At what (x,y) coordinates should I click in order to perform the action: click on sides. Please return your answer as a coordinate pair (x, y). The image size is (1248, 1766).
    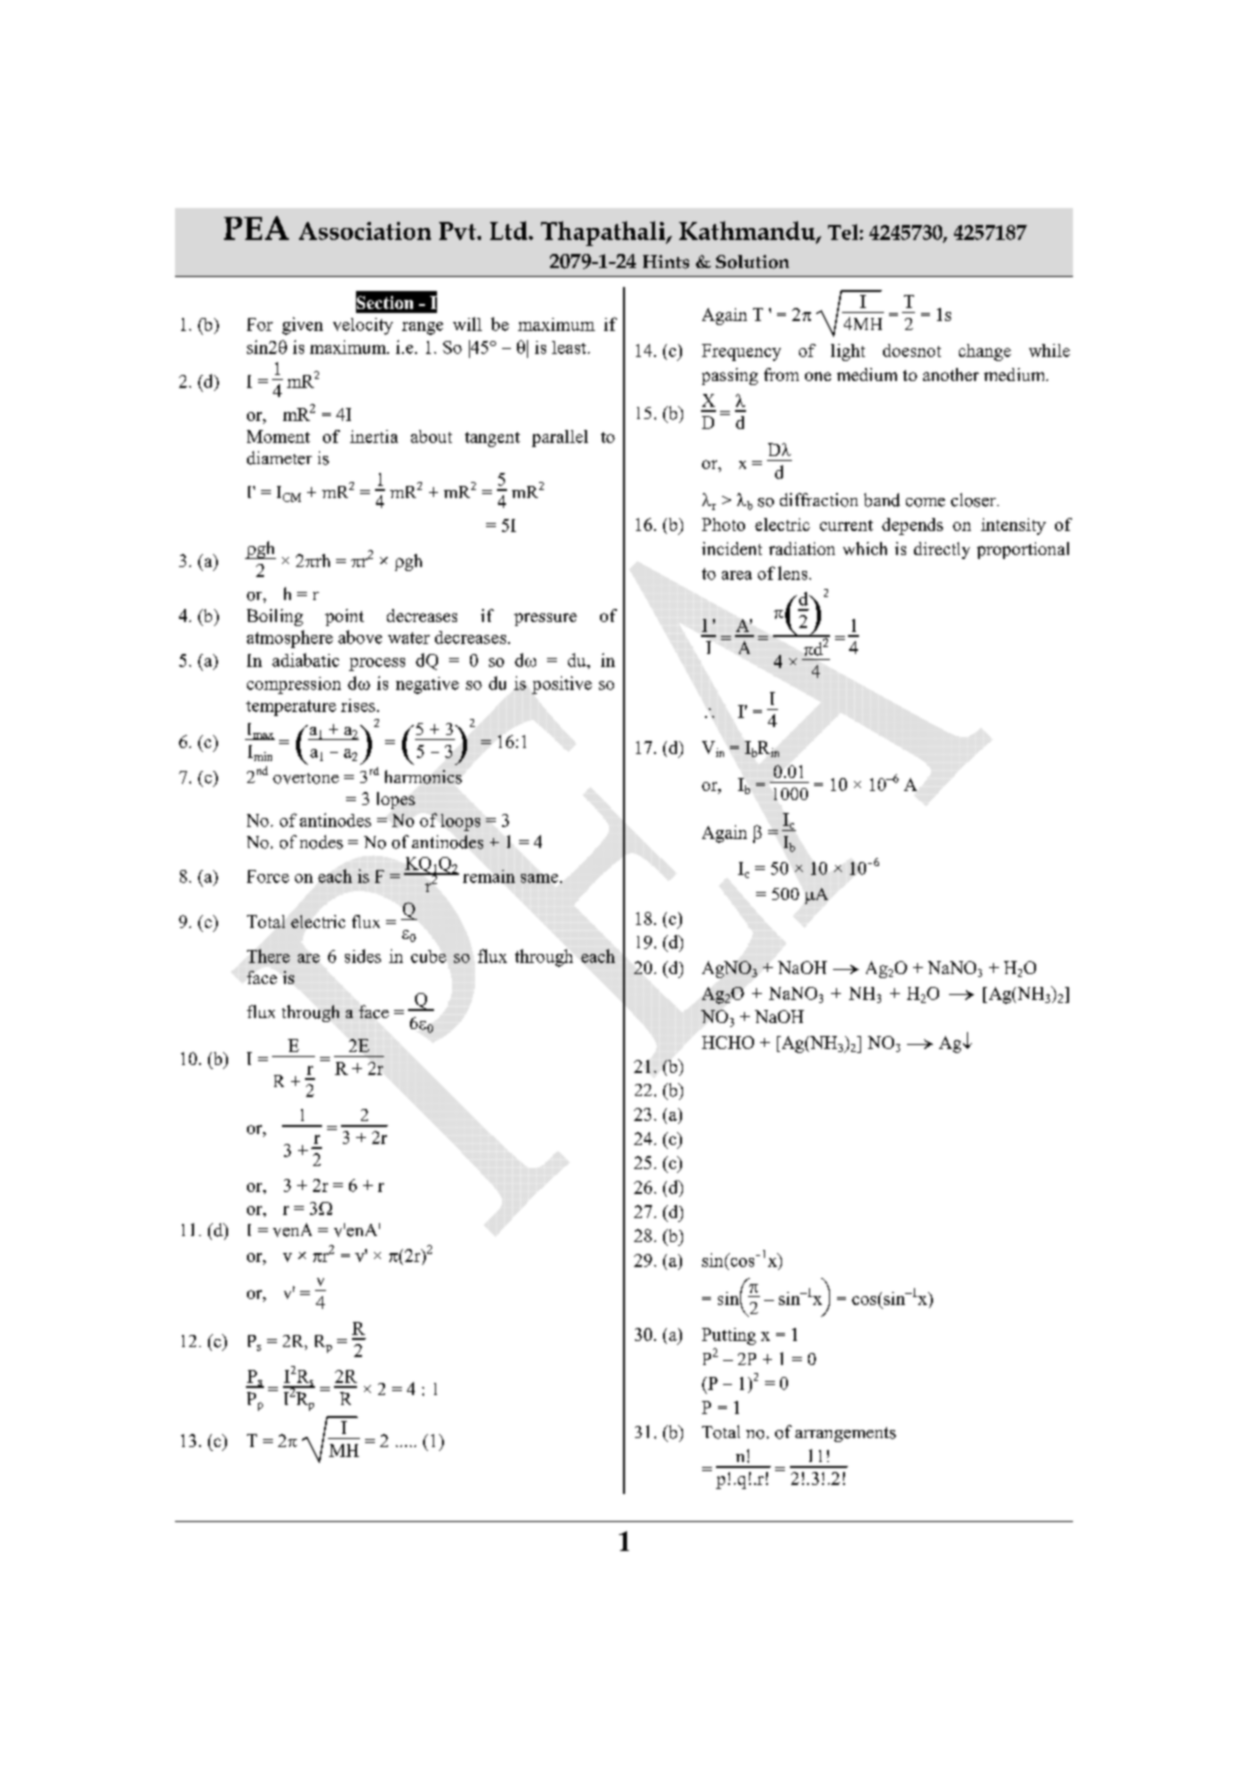
    Looking at the image, I should click on (363, 956).
